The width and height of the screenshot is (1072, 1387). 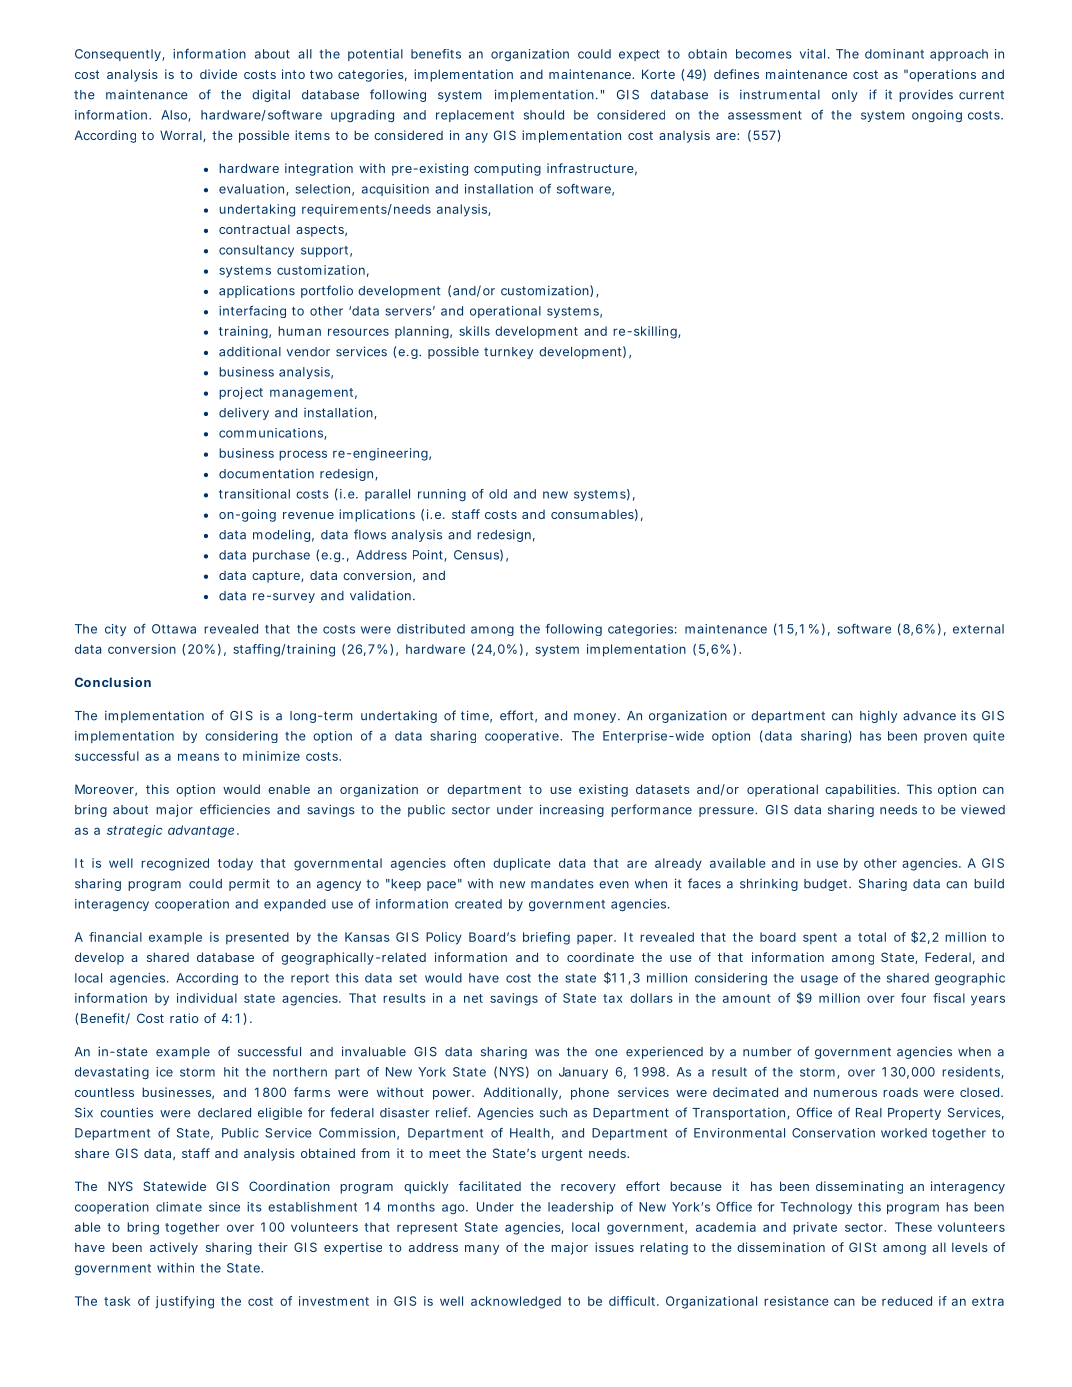 I want to click on Ottawa, so click(x=174, y=629).
